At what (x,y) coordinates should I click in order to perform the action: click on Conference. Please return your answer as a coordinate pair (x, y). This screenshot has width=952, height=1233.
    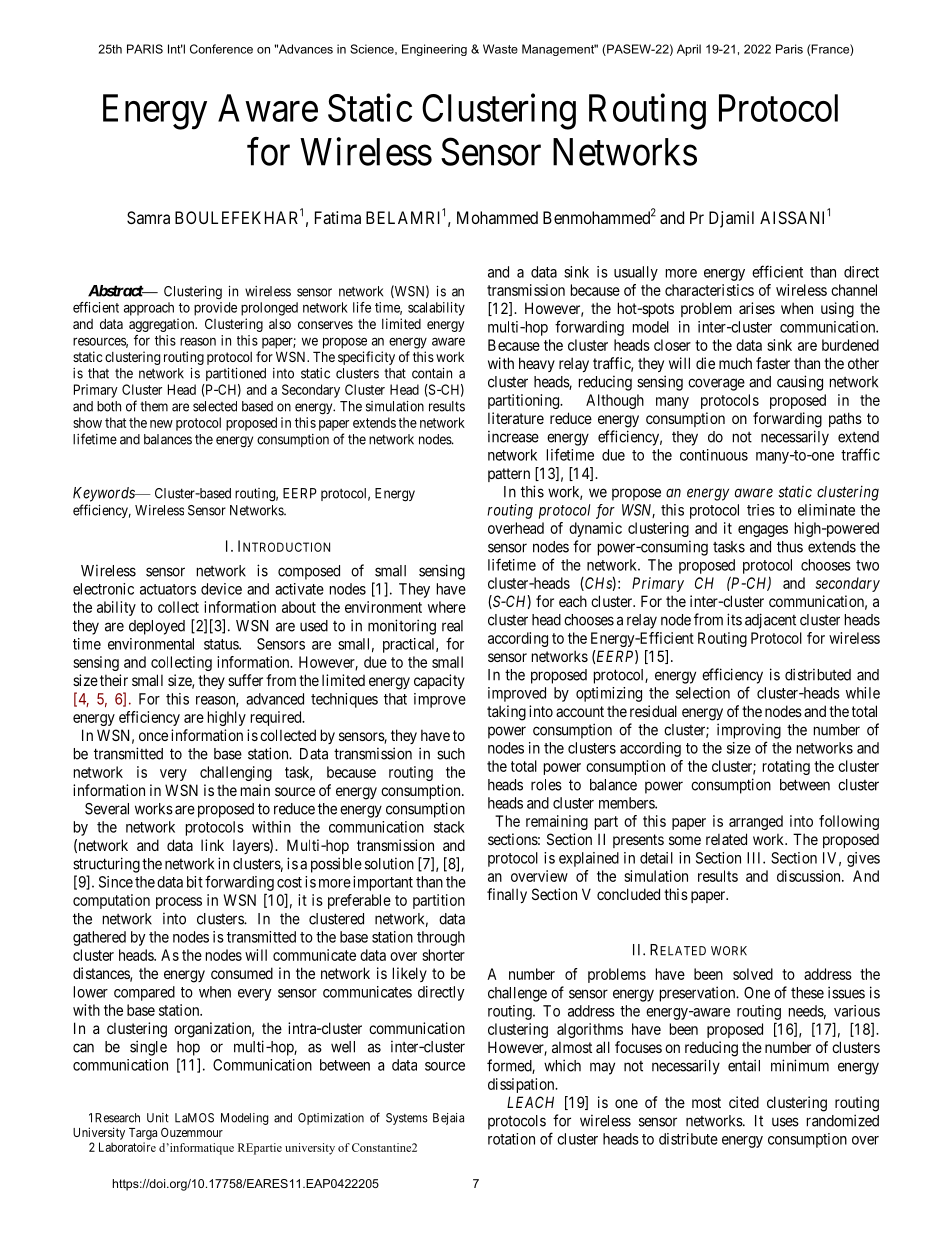
    Looking at the image, I should click on (221, 49).
